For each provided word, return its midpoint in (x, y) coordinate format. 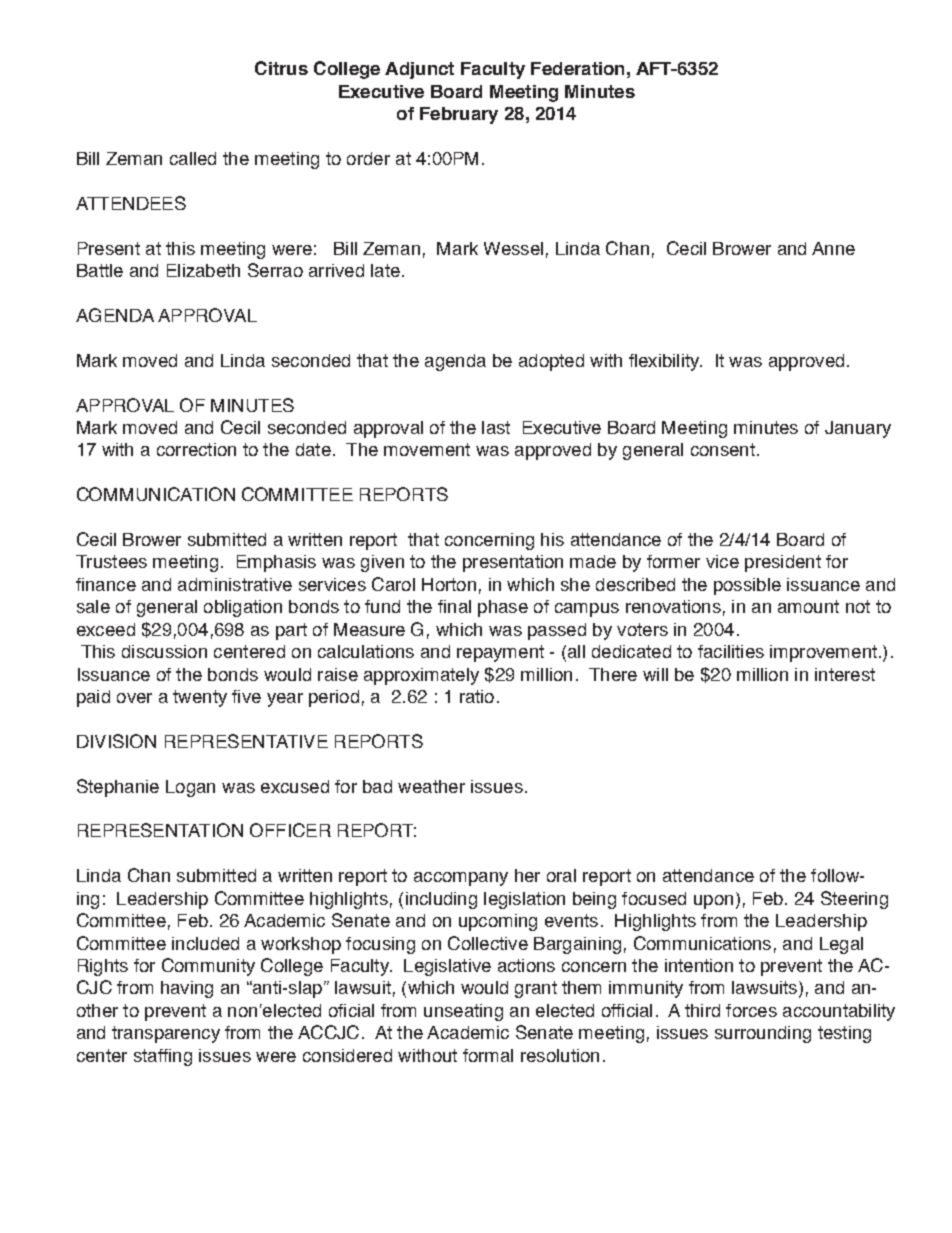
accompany (461, 879)
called (193, 158)
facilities (731, 651)
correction (196, 449)
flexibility (665, 362)
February (459, 115)
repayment (500, 653)
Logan (190, 788)
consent (723, 449)
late (385, 270)
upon (713, 902)
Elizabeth (203, 270)
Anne (833, 248)
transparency (166, 1034)
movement (427, 449)
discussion (164, 651)
